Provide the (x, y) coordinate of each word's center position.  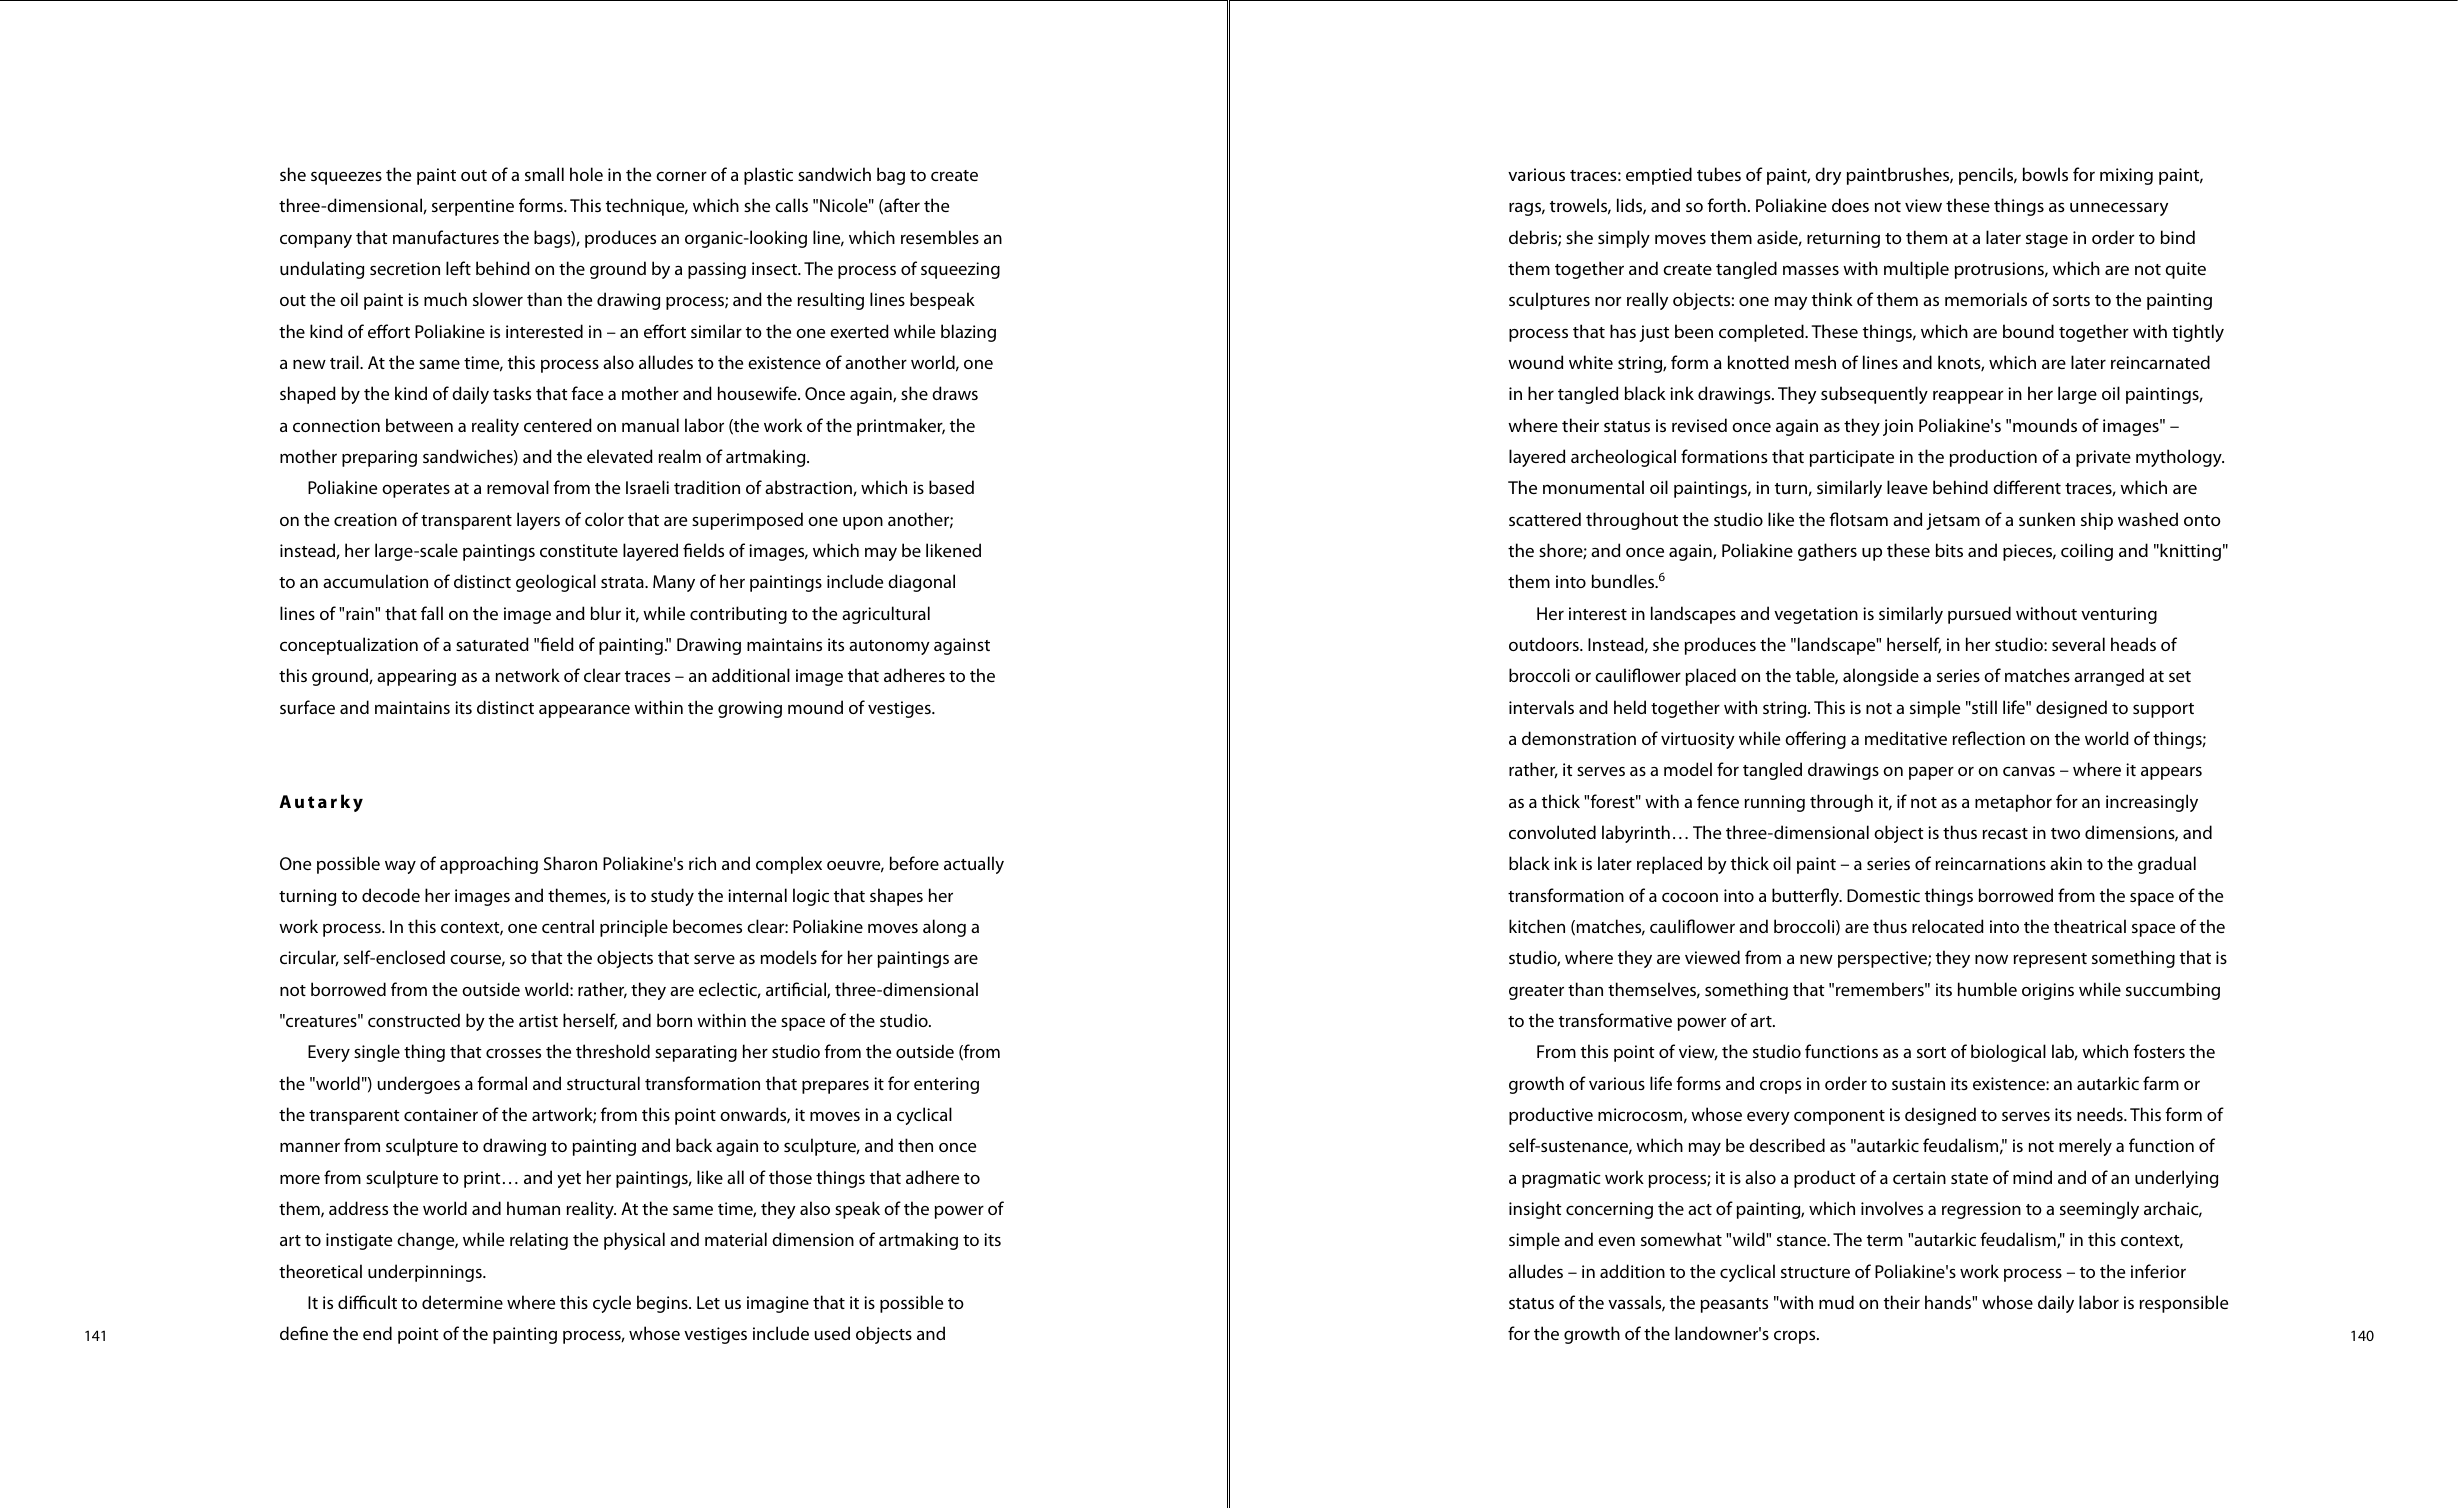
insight (1535, 1210)
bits (1949, 550)
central (568, 926)
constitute (579, 550)
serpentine (473, 207)
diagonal (921, 583)
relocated (1948, 926)
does (1850, 205)
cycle (612, 1304)
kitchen (1537, 926)
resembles (940, 237)
